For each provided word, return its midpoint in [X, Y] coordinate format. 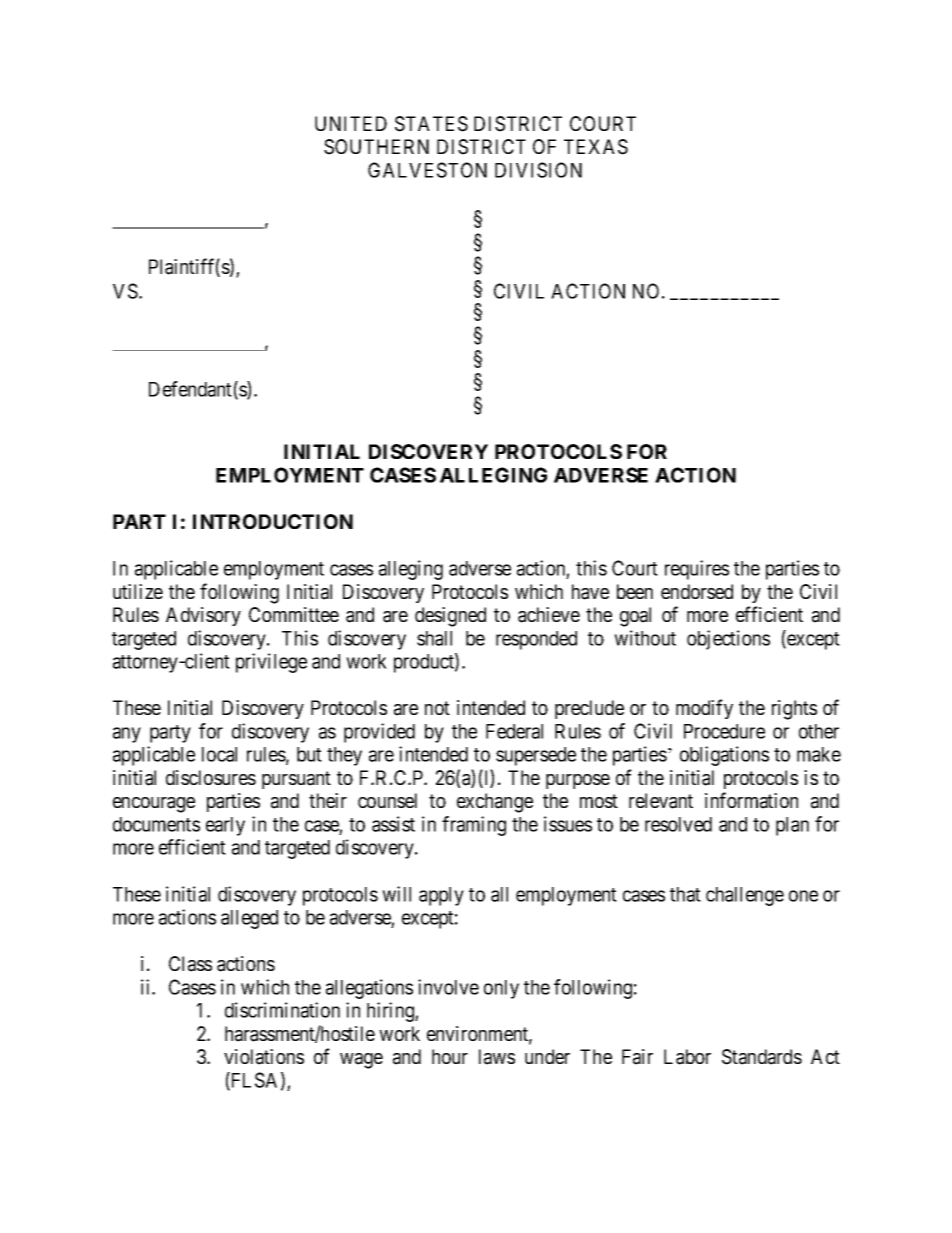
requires [697, 570]
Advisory [203, 616]
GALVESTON [427, 170]
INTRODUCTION [273, 521]
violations [264, 1057]
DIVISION [538, 170]
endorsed [697, 591]
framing [474, 826]
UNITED [351, 123]
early [225, 826]
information [751, 800]
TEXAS [596, 147]
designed [450, 617]
